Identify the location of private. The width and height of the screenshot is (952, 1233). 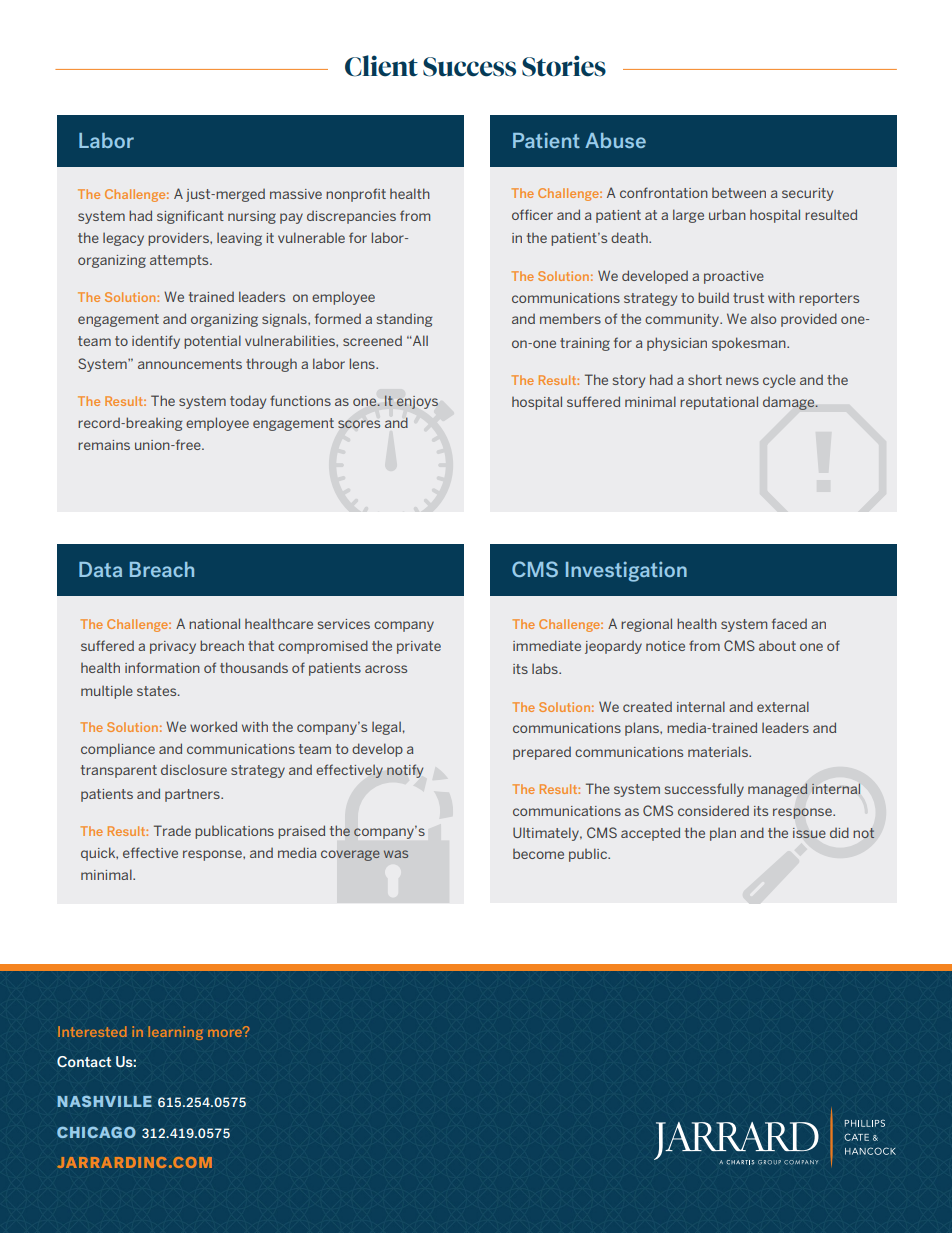
(419, 647).
